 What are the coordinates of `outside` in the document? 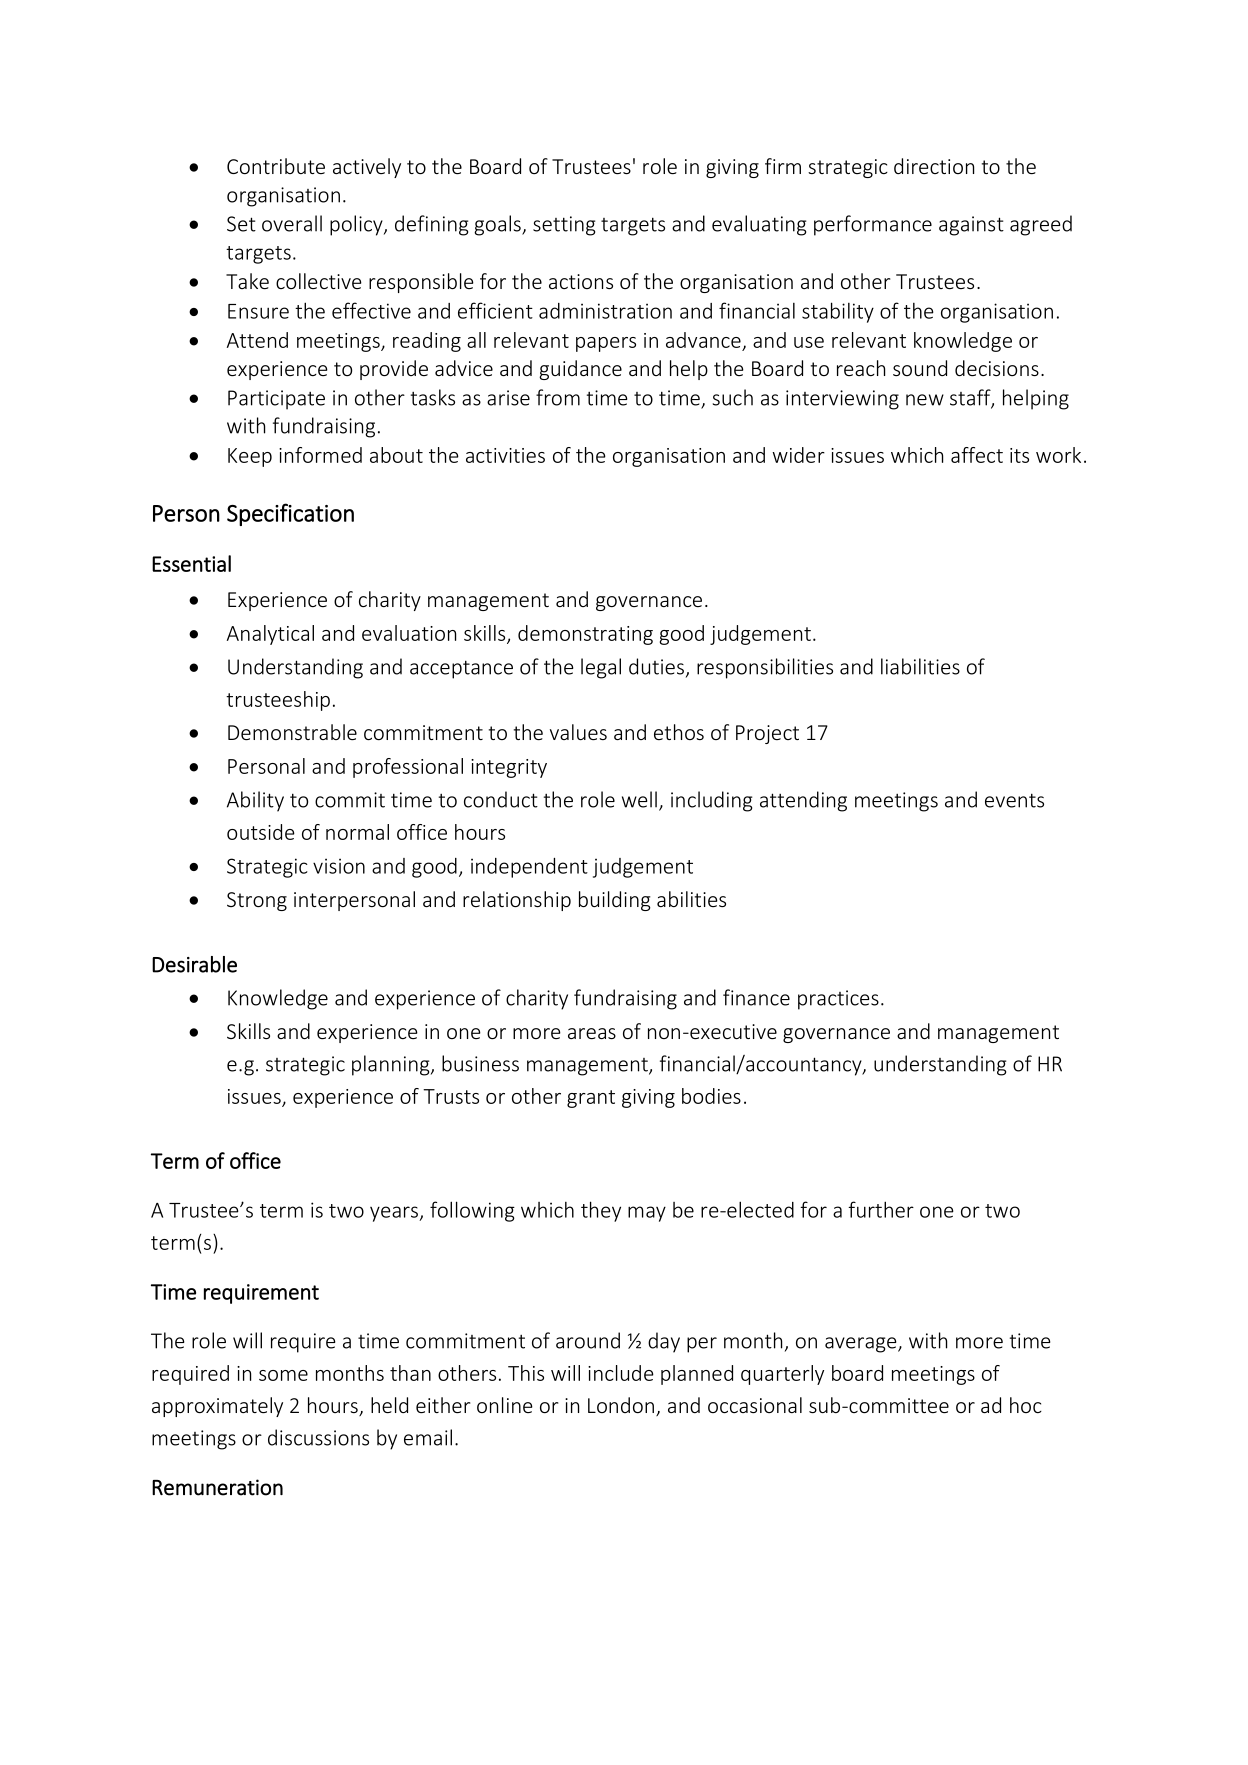 It's located at (261, 832).
